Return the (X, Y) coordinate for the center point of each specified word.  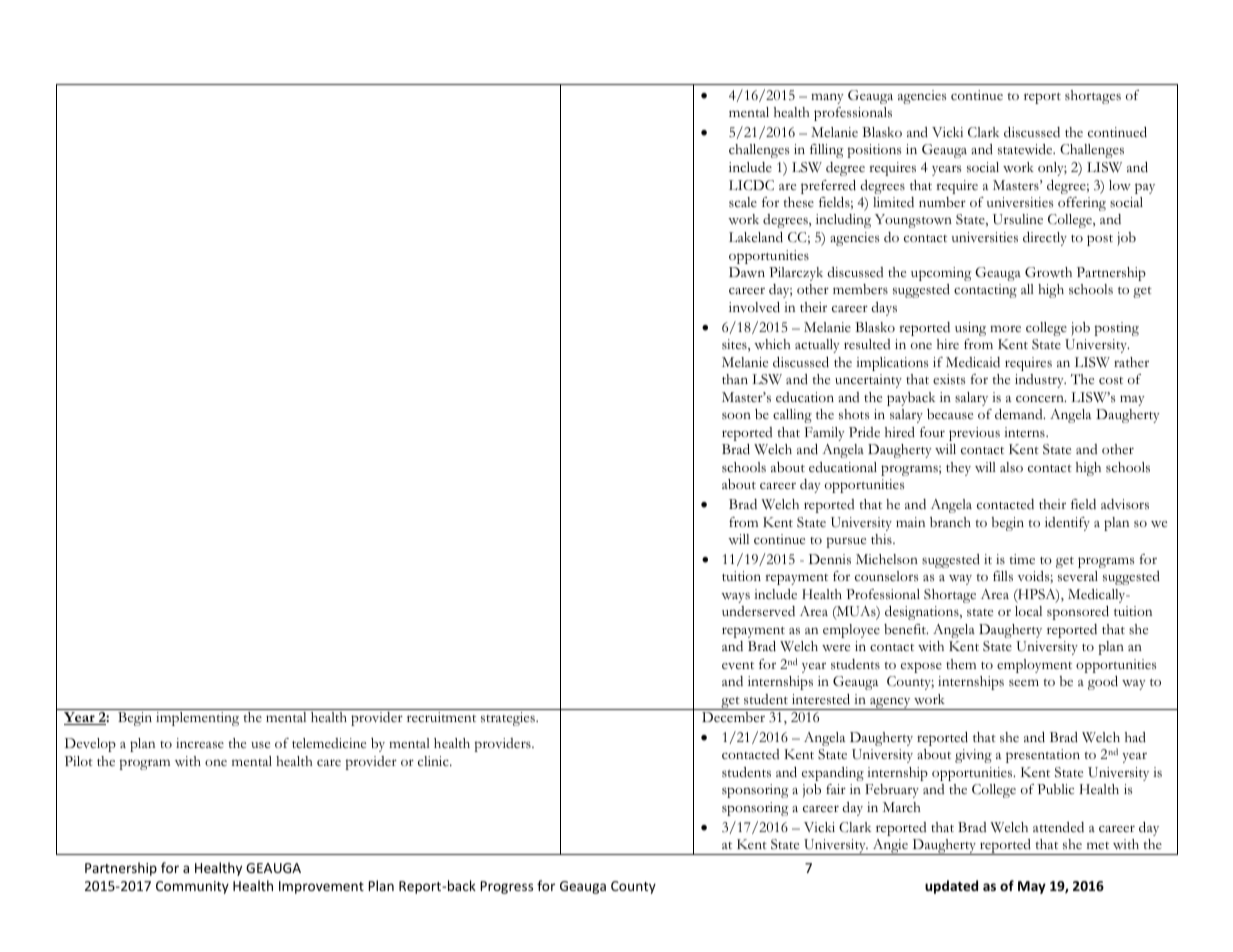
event (738, 665)
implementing (197, 719)
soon (736, 415)
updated (951, 887)
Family (825, 434)
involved (754, 307)
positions (874, 151)
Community (192, 887)
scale (743, 202)
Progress (507, 887)
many (827, 98)
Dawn (747, 272)
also (1011, 467)
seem (1024, 682)
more (1005, 328)
